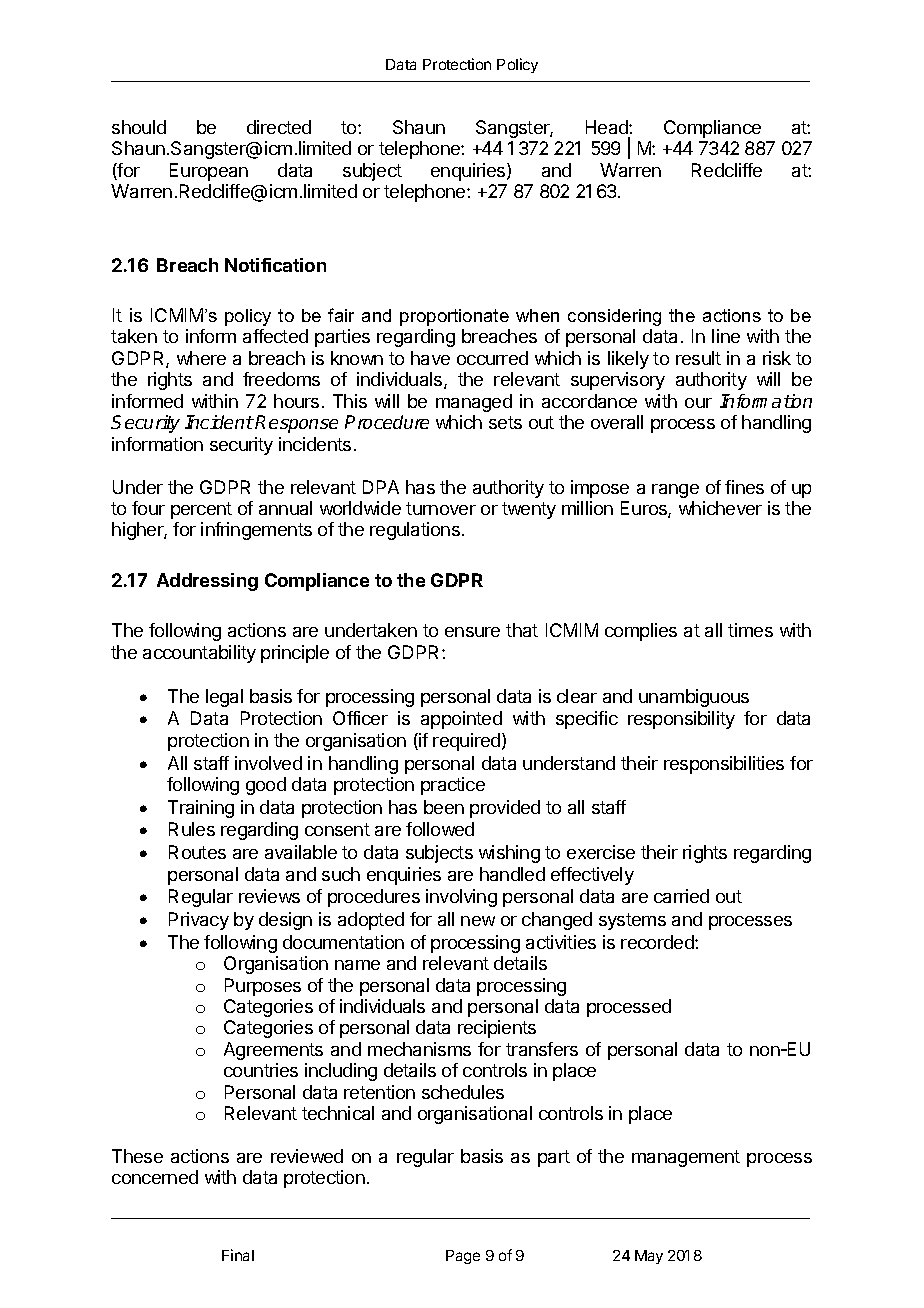 The height and width of the screenshot is (1308, 924). Describe the element at coordinates (238, 1255) in the screenshot. I see `Final` at that location.
